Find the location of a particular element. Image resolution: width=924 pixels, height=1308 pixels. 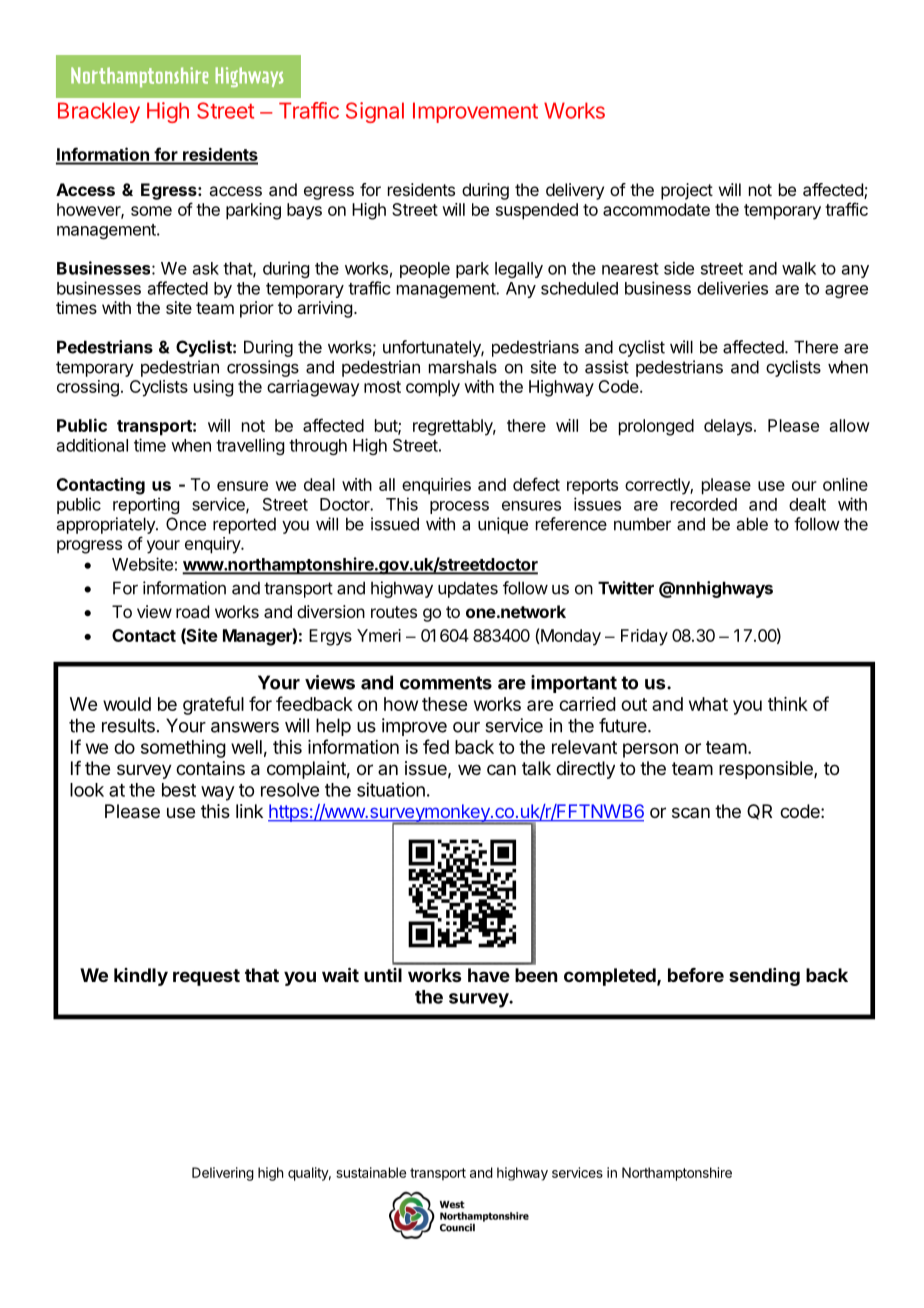

Signal is located at coordinates (375, 112).
